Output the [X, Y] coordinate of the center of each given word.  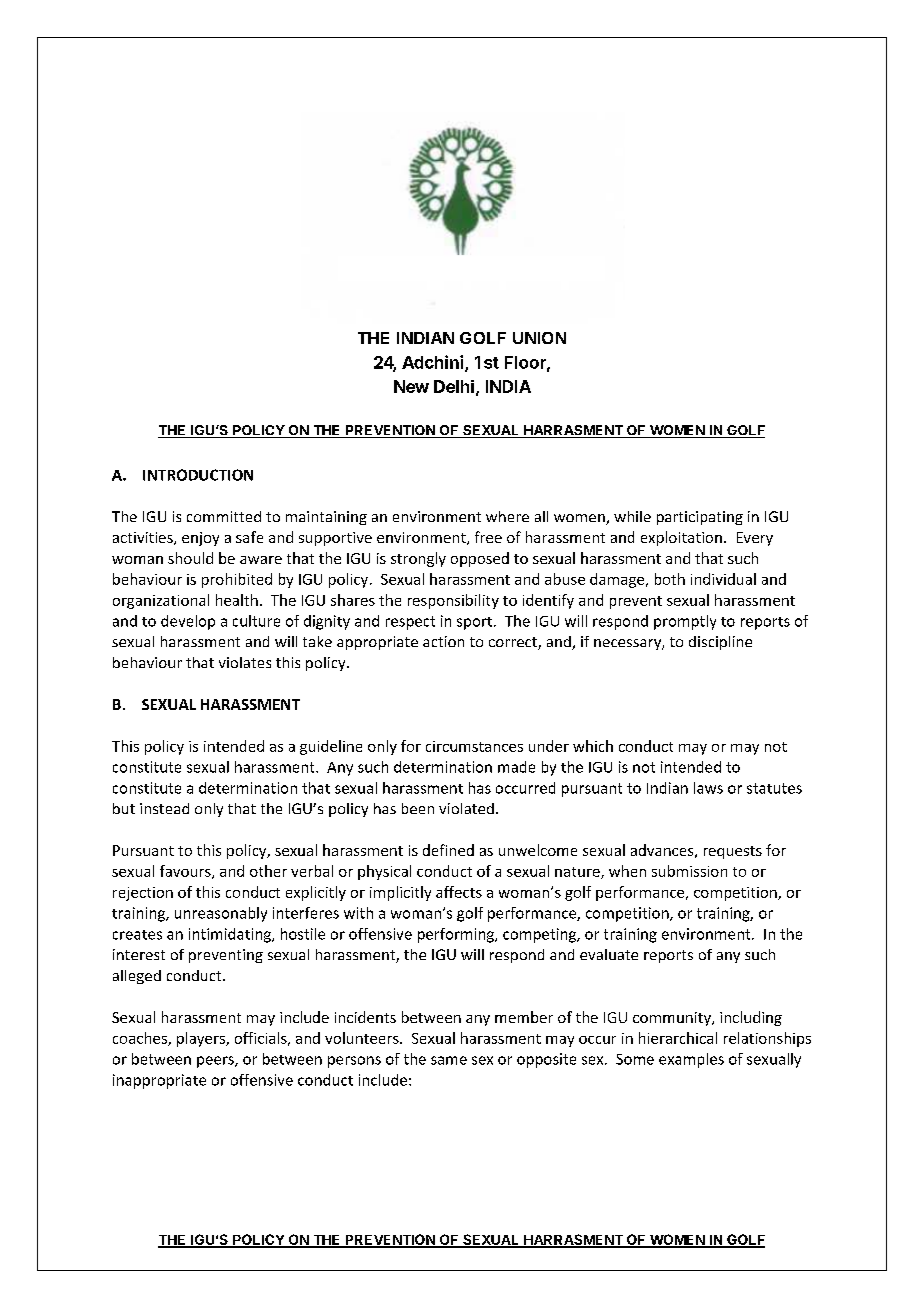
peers [216, 1062]
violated [466, 808]
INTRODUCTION [198, 475]
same [449, 1060]
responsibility [453, 601]
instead [164, 808]
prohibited [237, 580]
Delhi [454, 386]
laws [708, 788]
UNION [539, 338]
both [670, 579]
